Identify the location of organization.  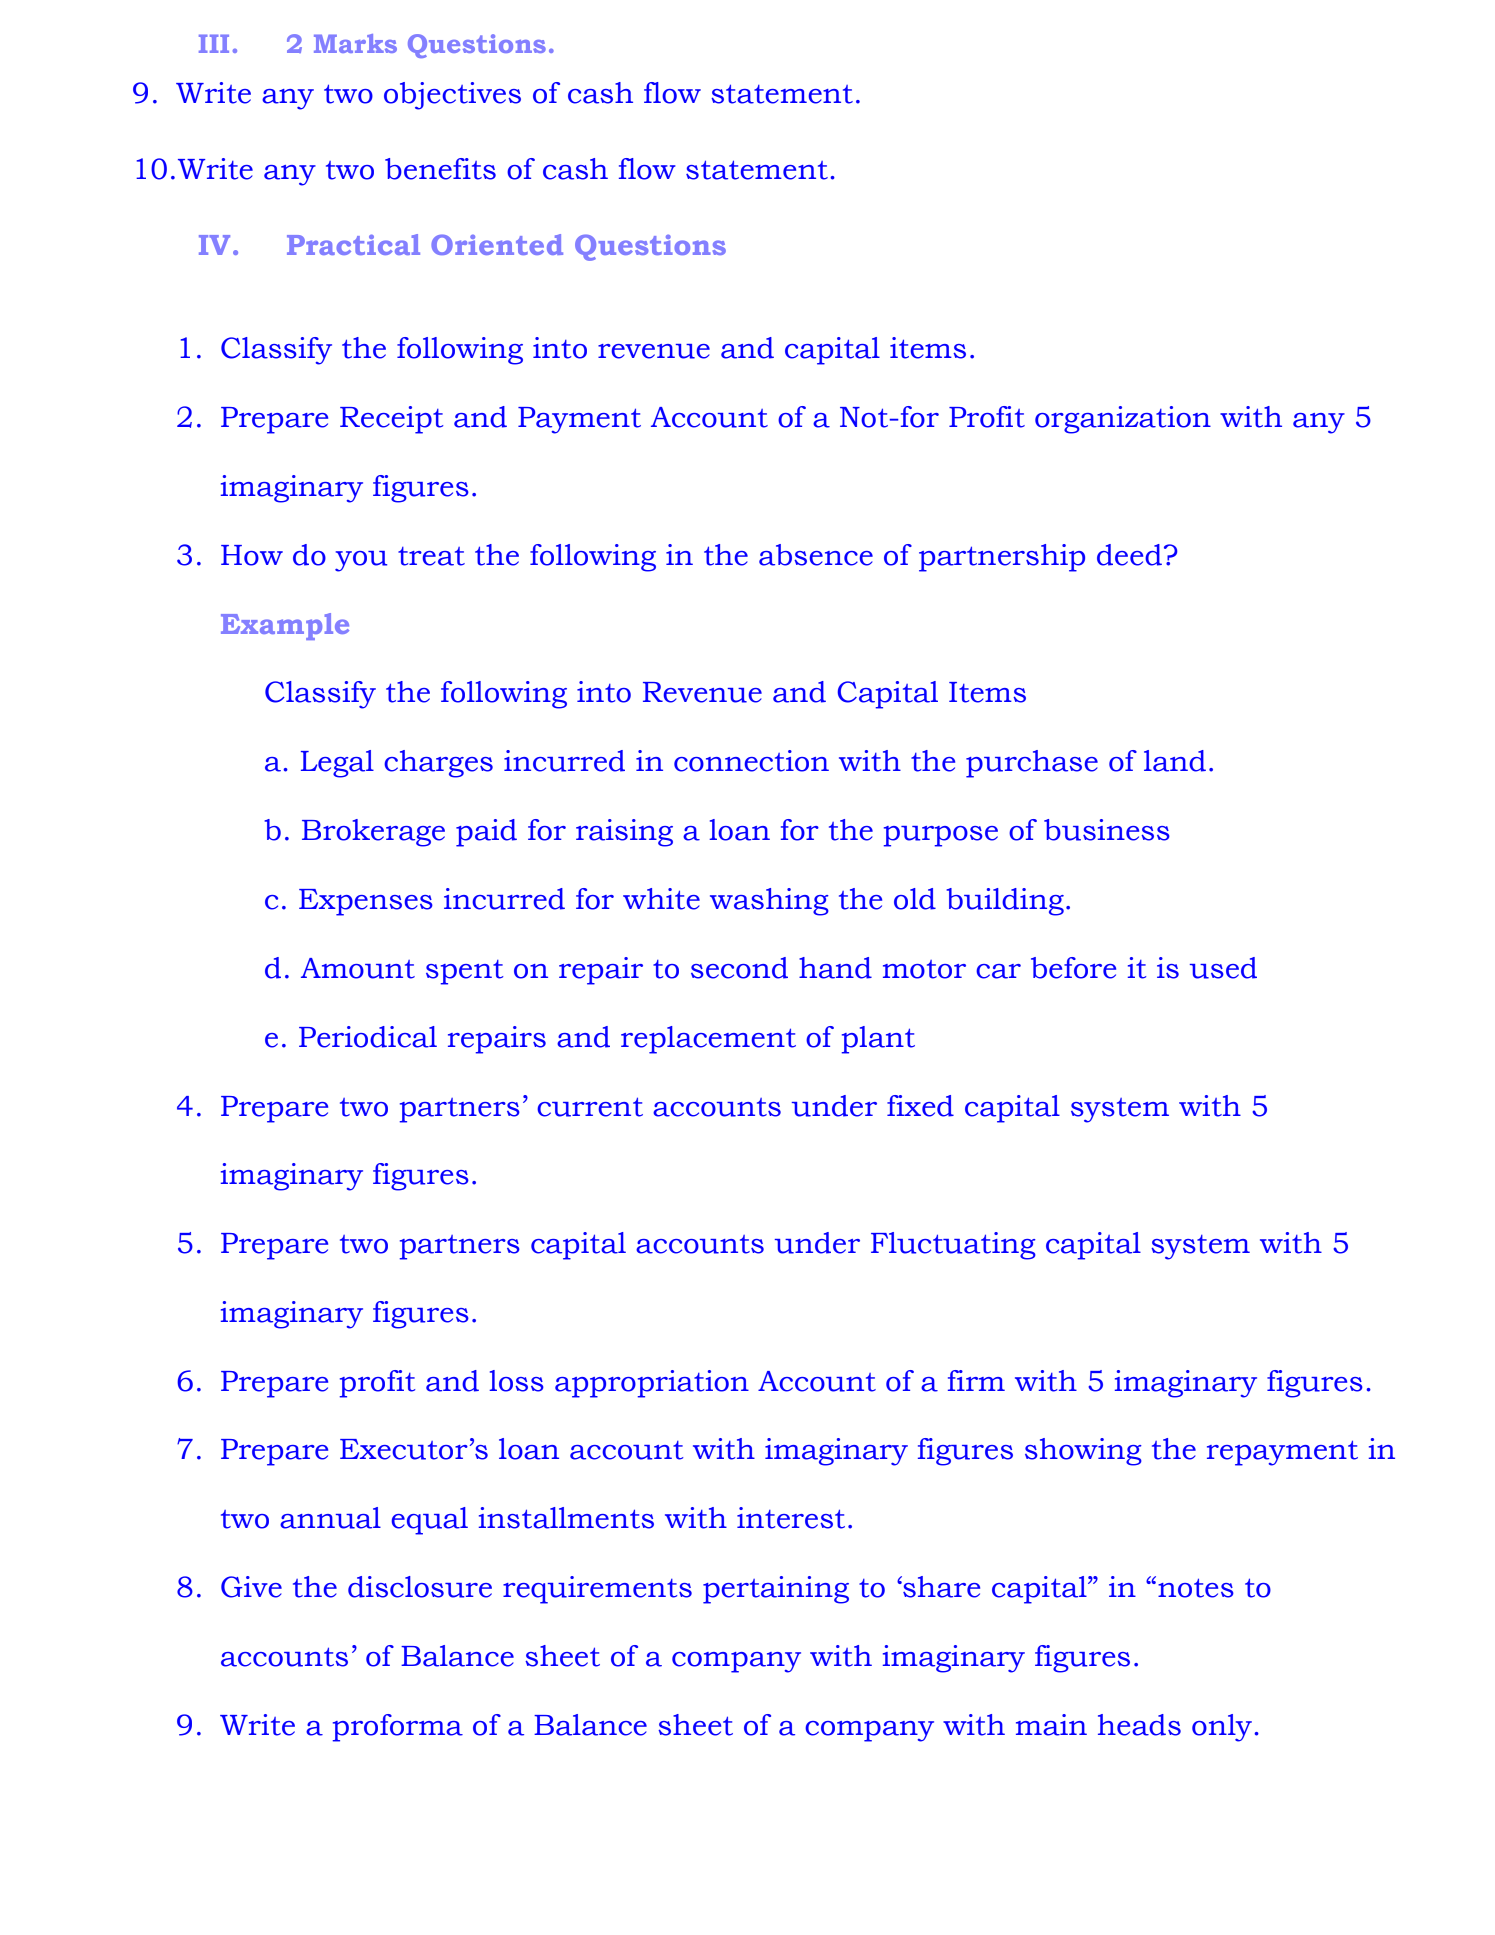
(1123, 420).
